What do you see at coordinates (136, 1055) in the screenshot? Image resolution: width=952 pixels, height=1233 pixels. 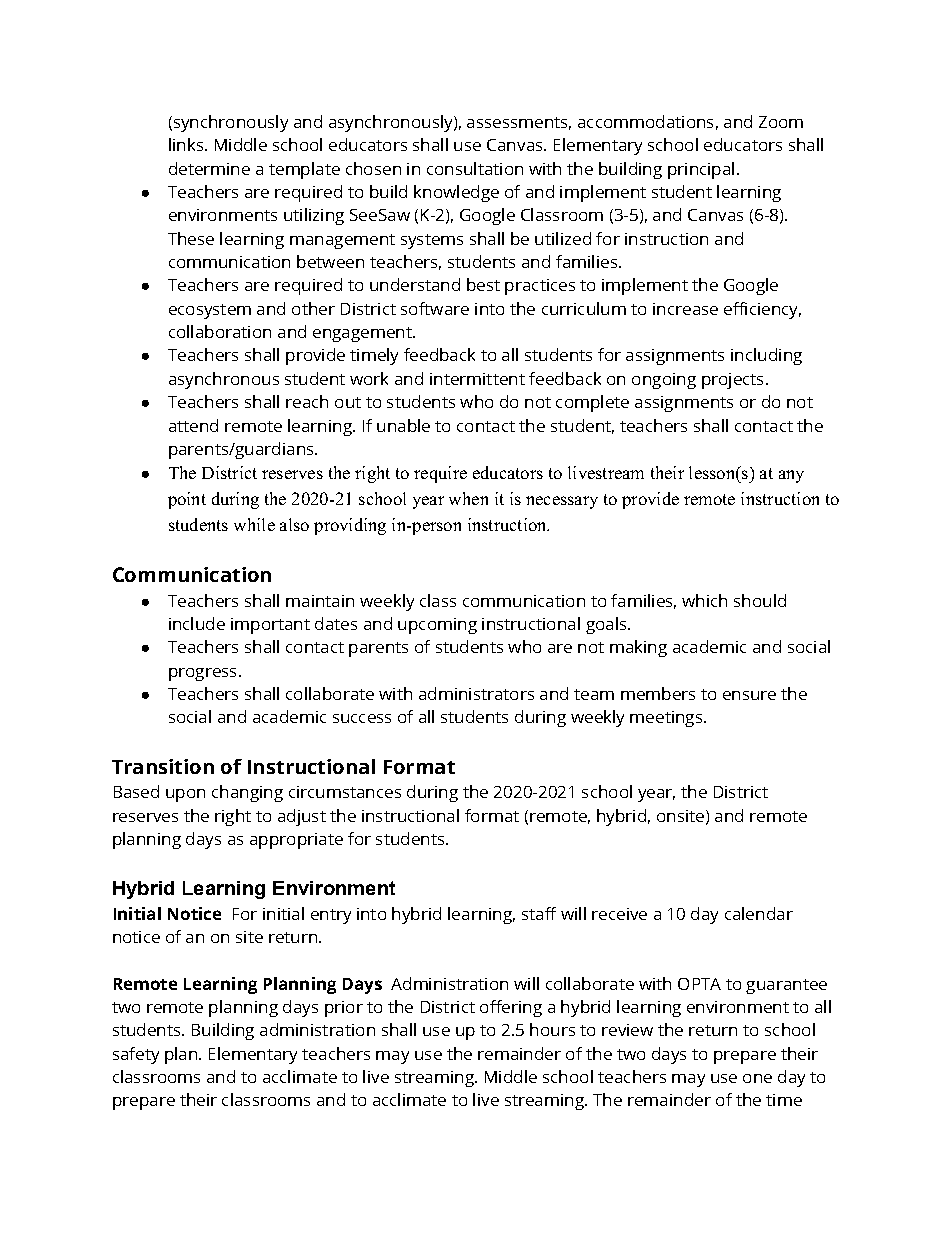 I see `safety` at bounding box center [136, 1055].
